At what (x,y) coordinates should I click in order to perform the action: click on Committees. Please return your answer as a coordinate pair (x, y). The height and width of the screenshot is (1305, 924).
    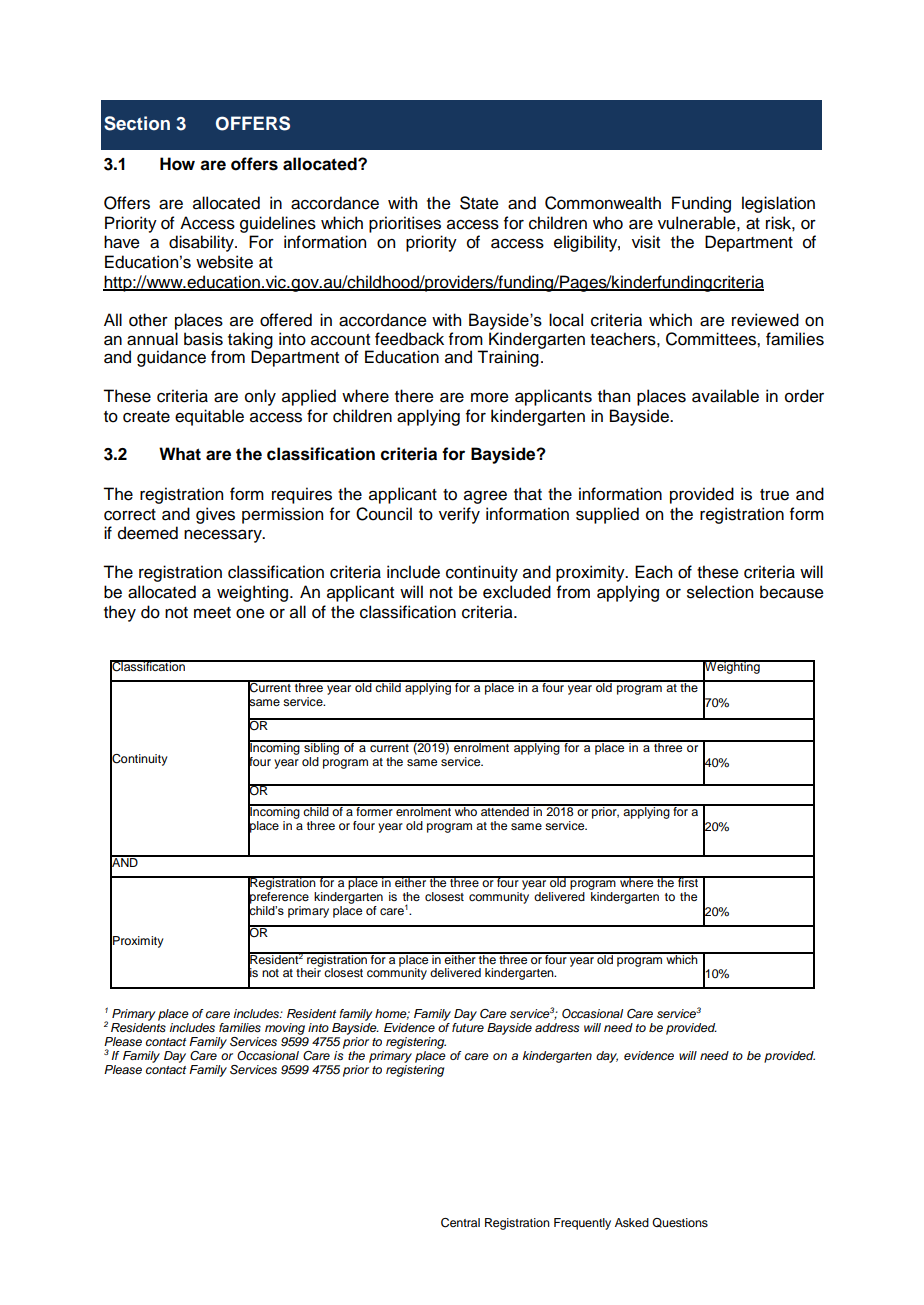
    Looking at the image, I should click on (712, 339).
